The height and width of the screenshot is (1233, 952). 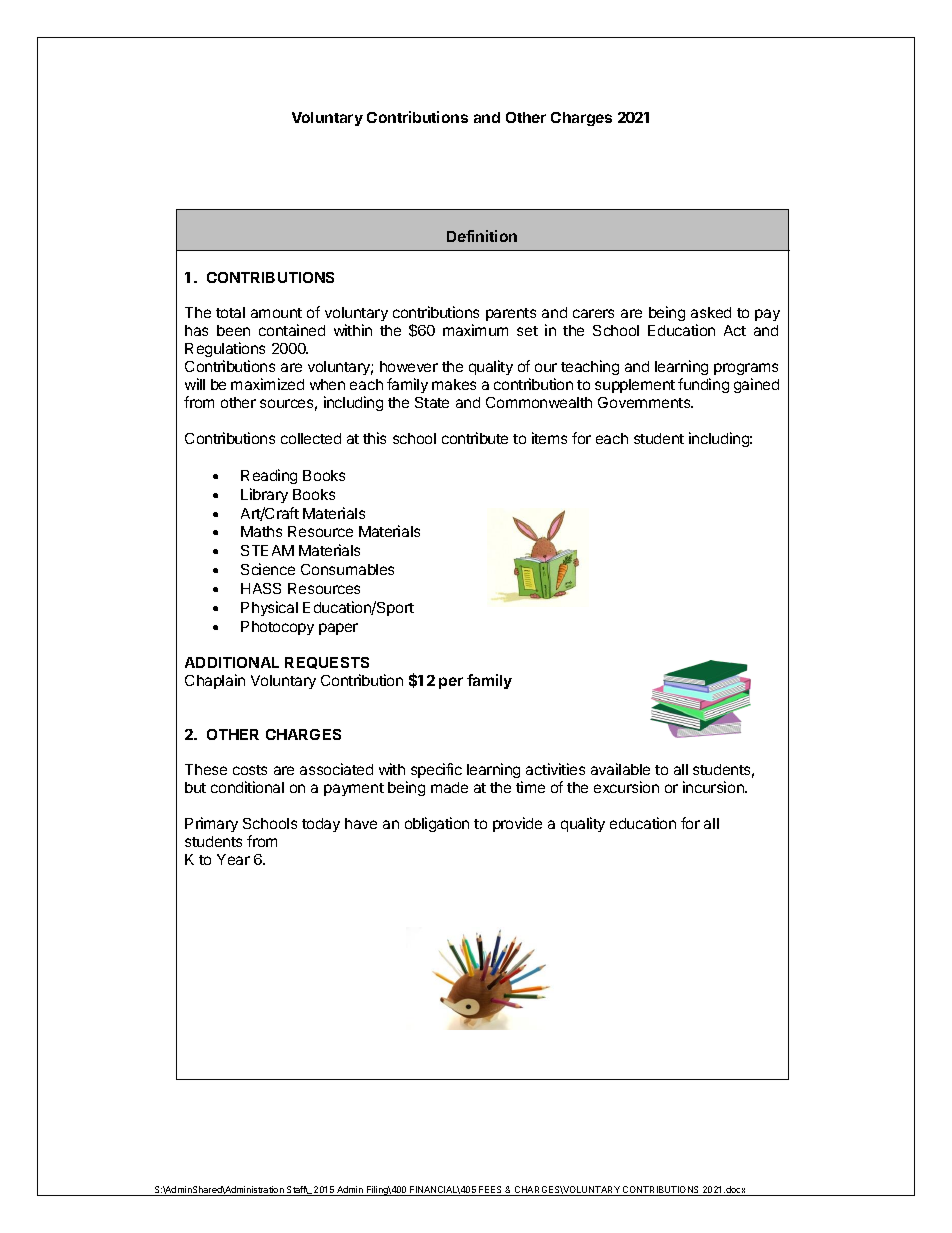 What do you see at coordinates (276, 313) in the screenshot?
I see `amount` at bounding box center [276, 313].
